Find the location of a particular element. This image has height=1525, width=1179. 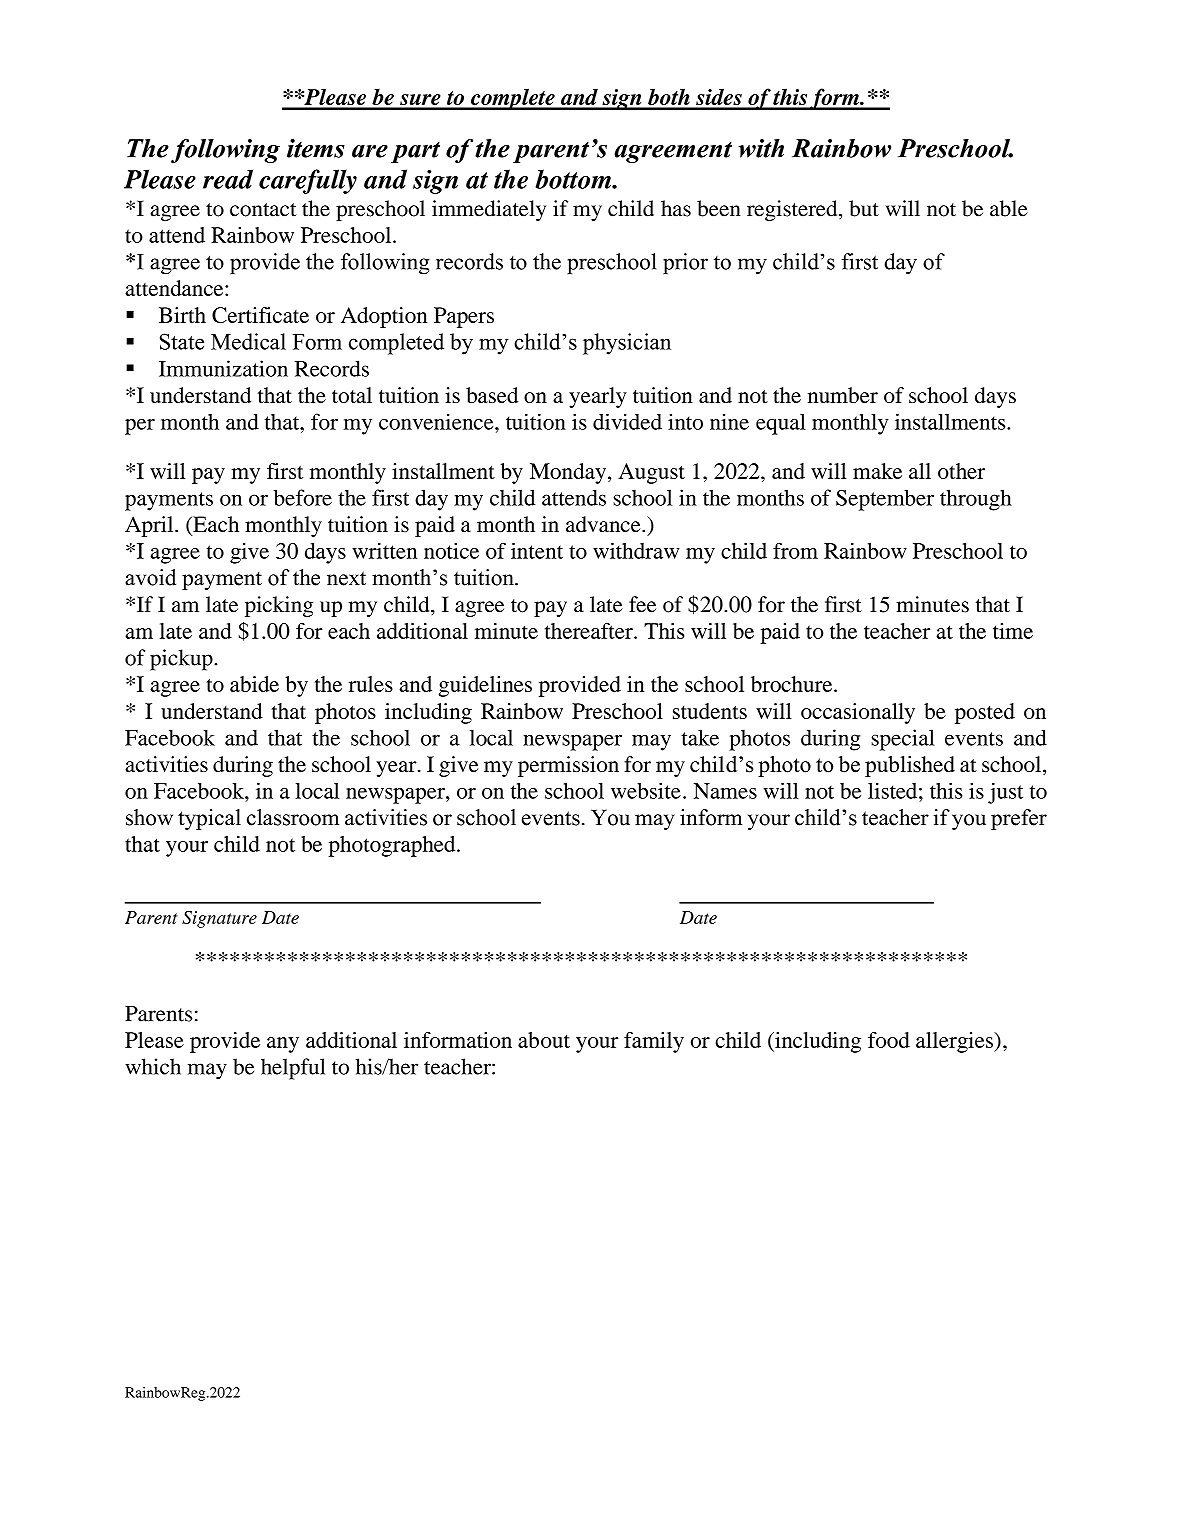

food is located at coordinates (889, 1040).
